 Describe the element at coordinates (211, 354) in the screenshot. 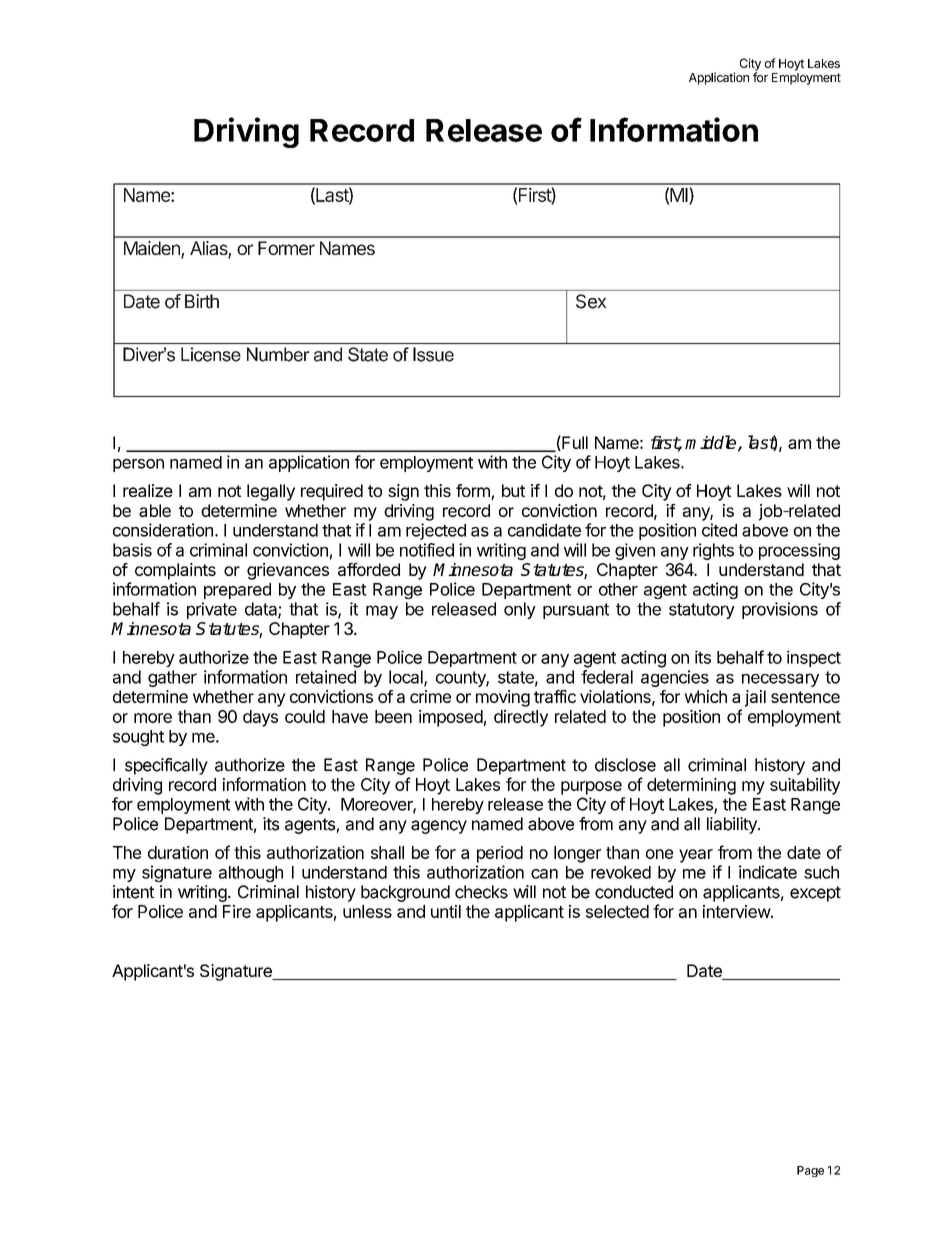

I see `License` at that location.
